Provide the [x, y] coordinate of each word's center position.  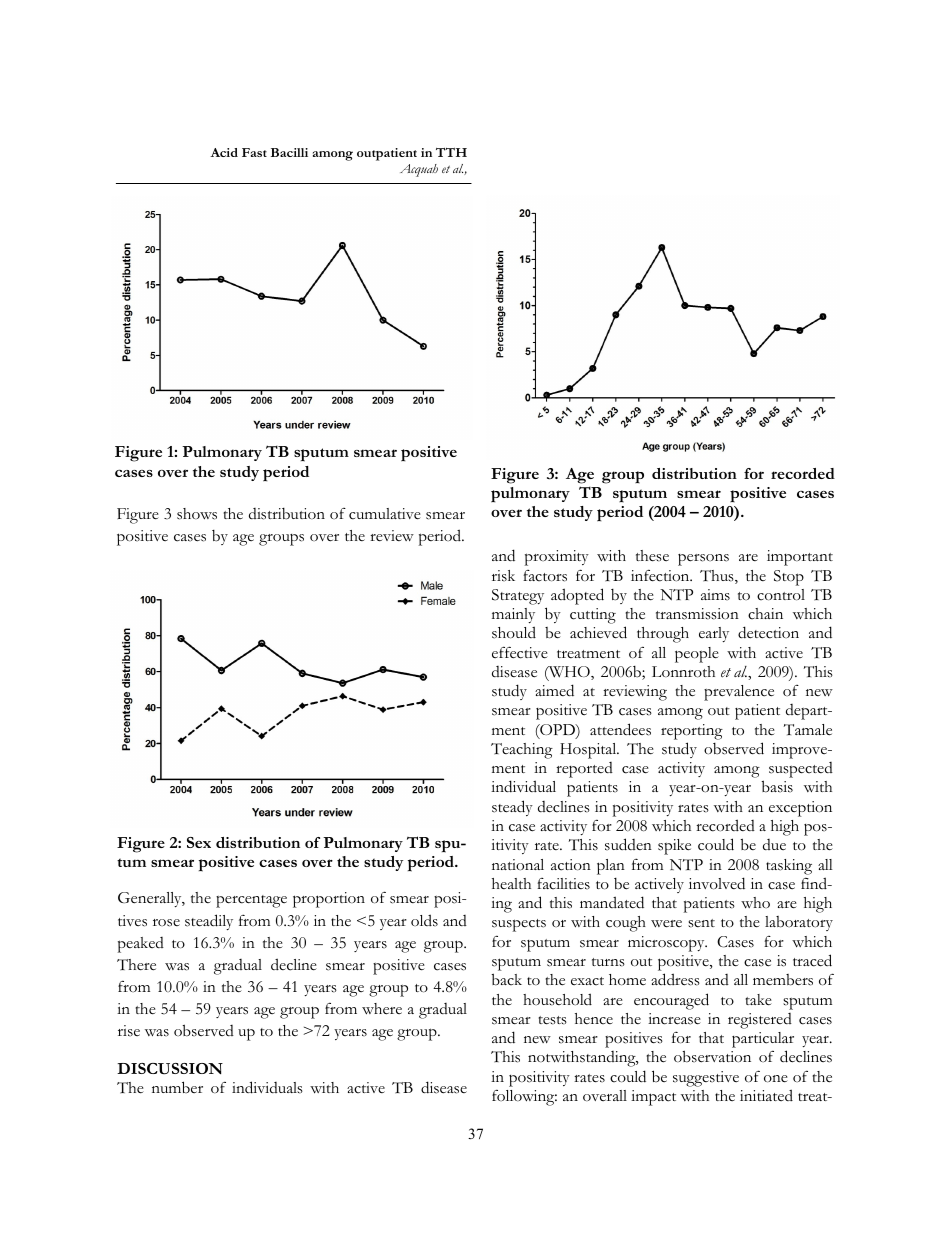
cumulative [385, 514]
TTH [451, 152]
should [514, 632]
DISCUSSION [170, 1069]
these [652, 556]
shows [197, 514]
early [714, 634]
